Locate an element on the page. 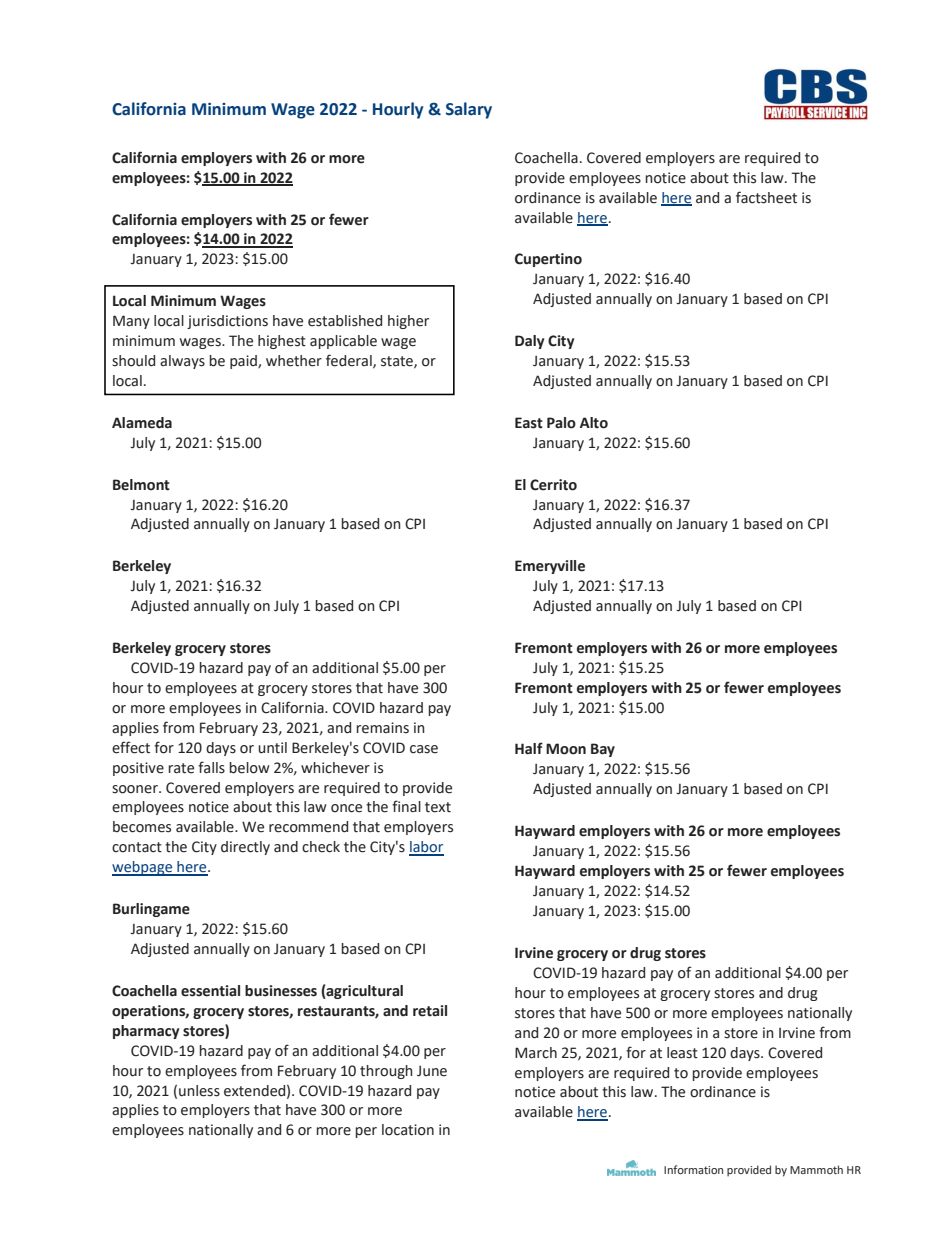 The image size is (952, 1233). jurisdictions is located at coordinates (227, 322).
